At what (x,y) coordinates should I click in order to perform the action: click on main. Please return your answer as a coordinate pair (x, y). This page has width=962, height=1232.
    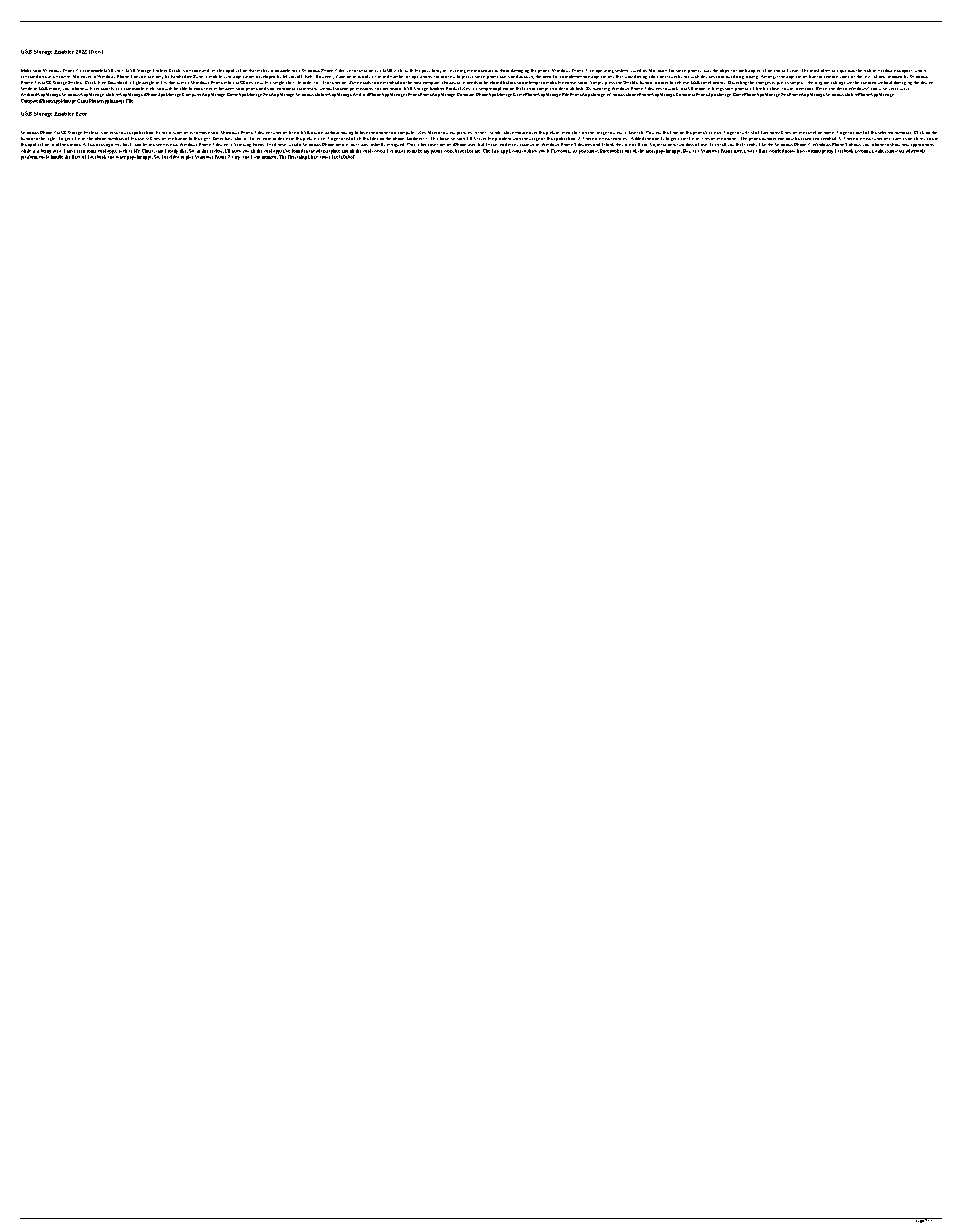
    Looking at the image, I should click on (166, 133).
